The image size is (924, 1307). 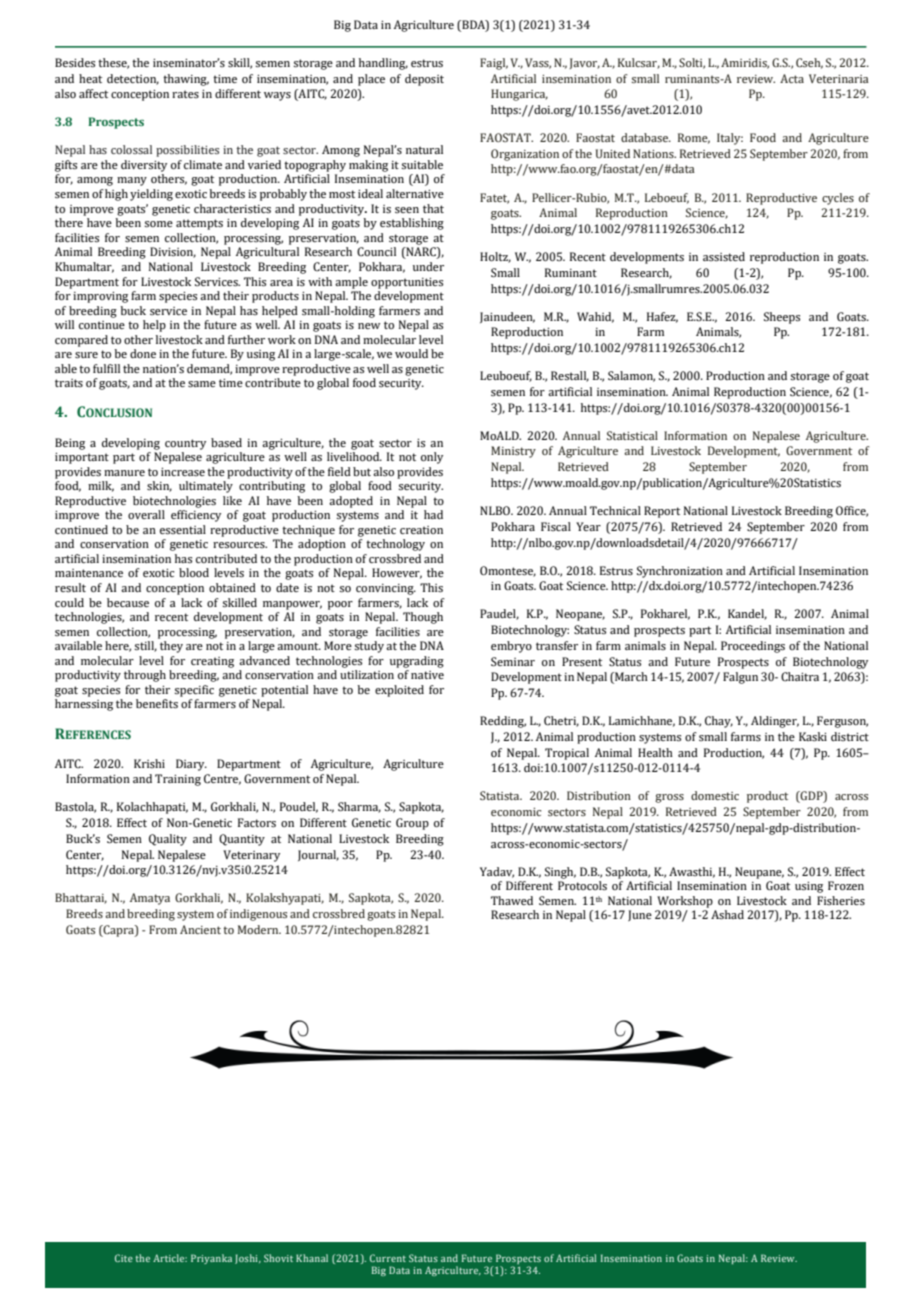 What do you see at coordinates (178, 780) in the page?
I see `Training` at bounding box center [178, 780].
